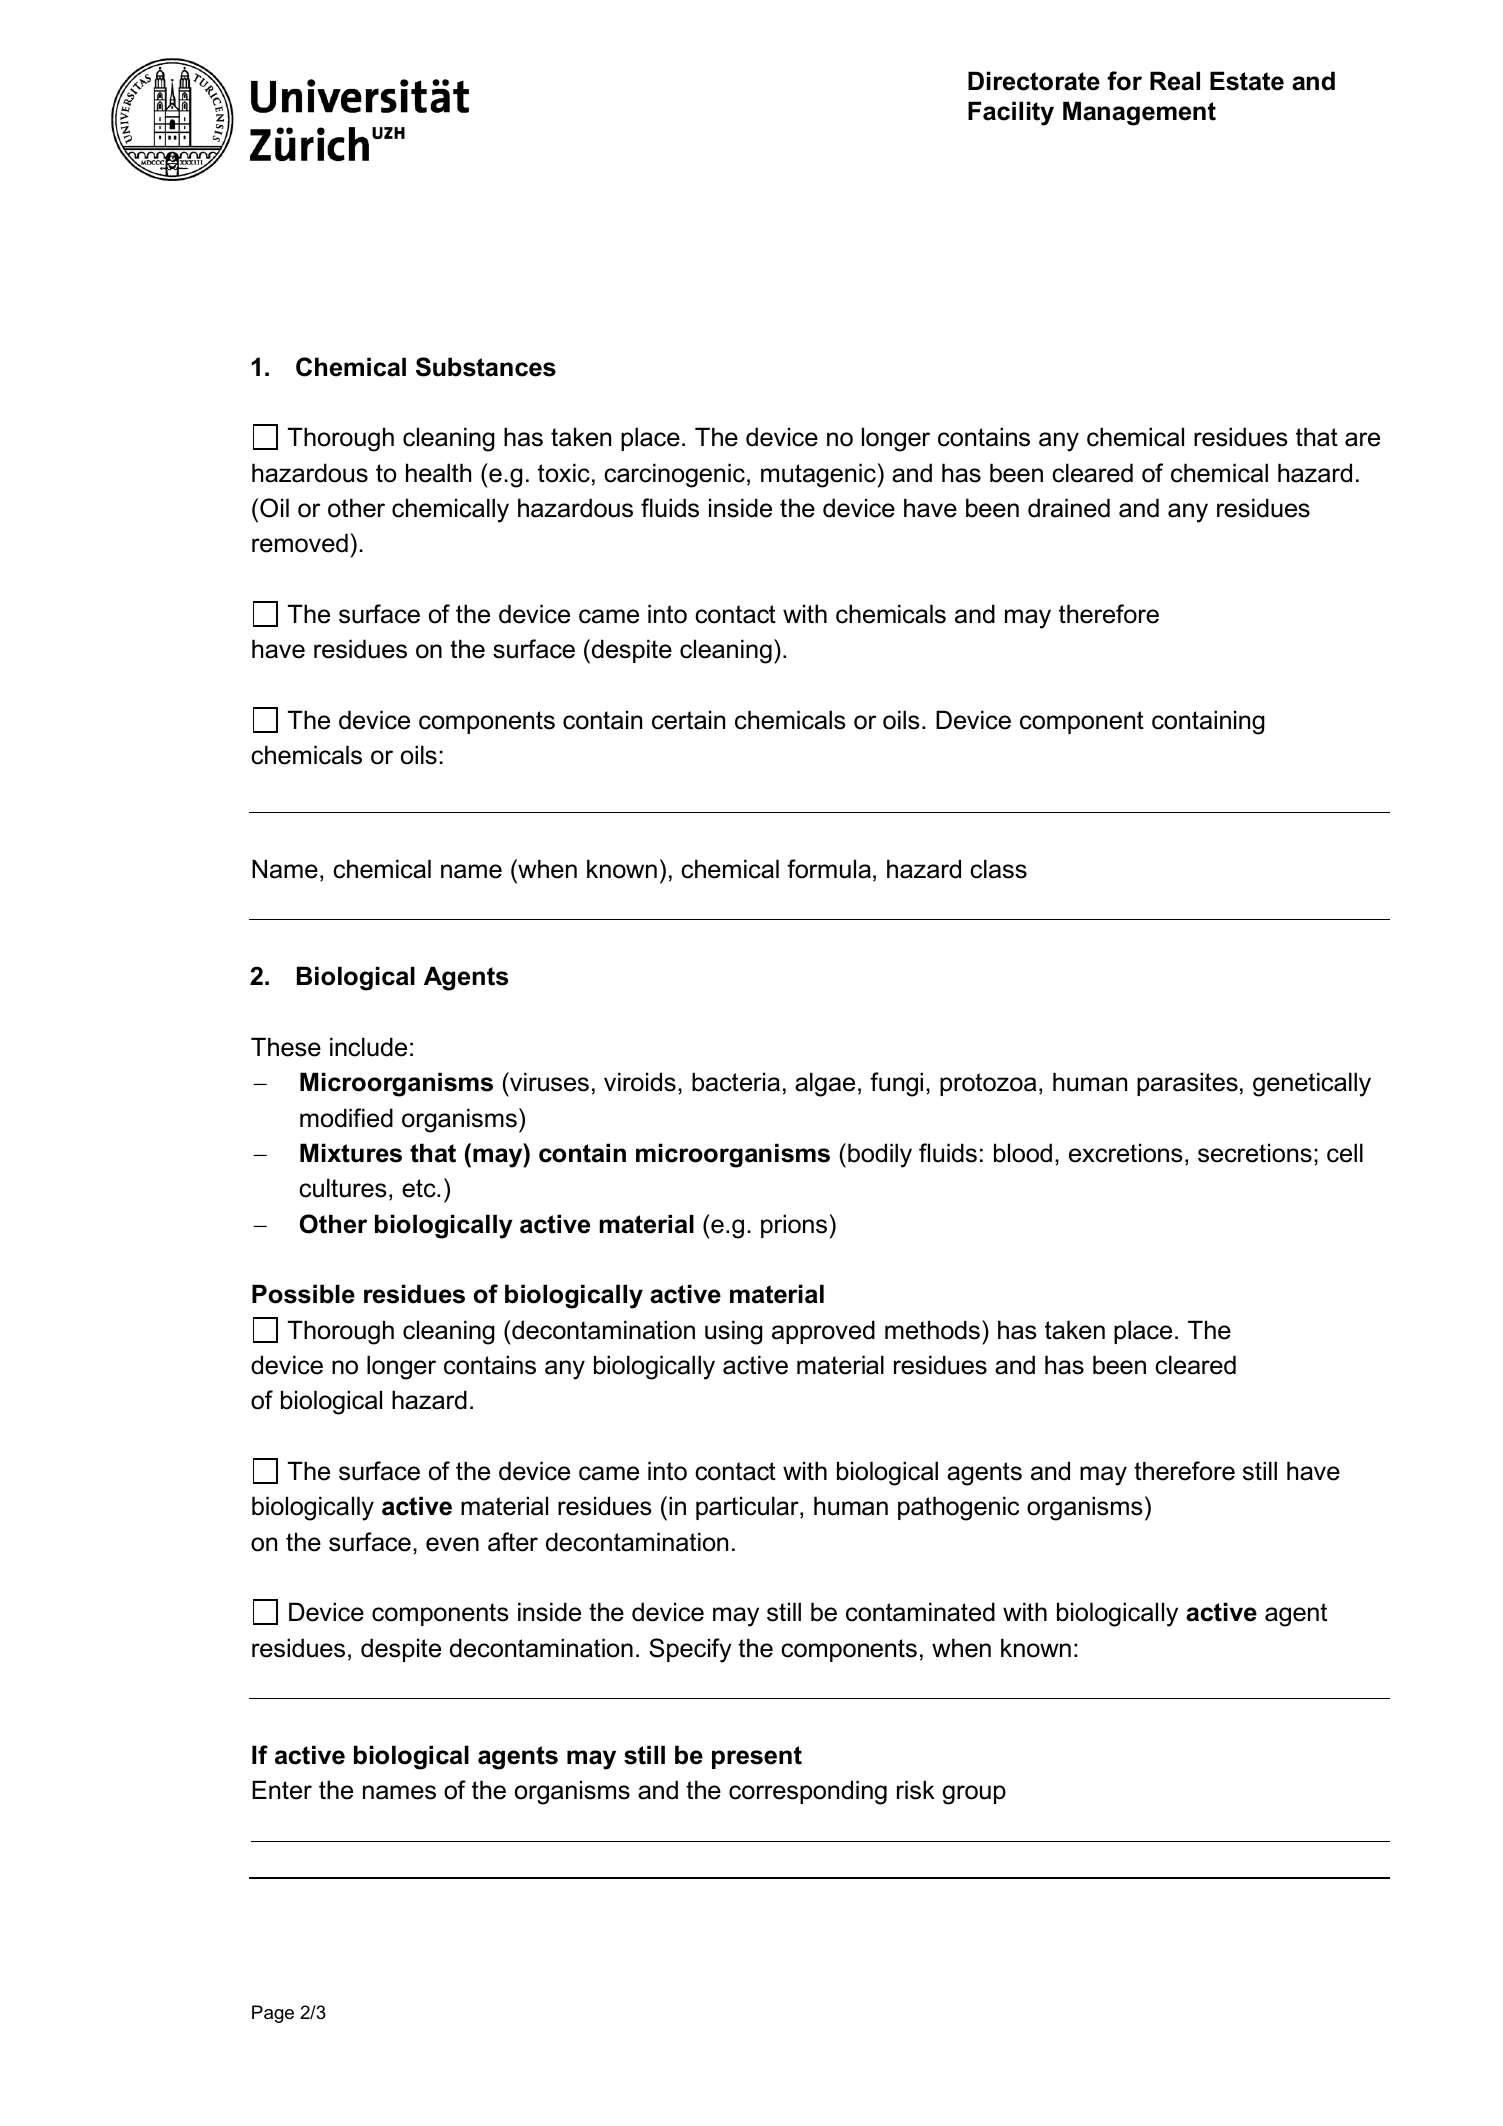 This image has height=2126, width=1503. Describe the element at coordinates (452, 1544) in the image. I see `even` at that location.
